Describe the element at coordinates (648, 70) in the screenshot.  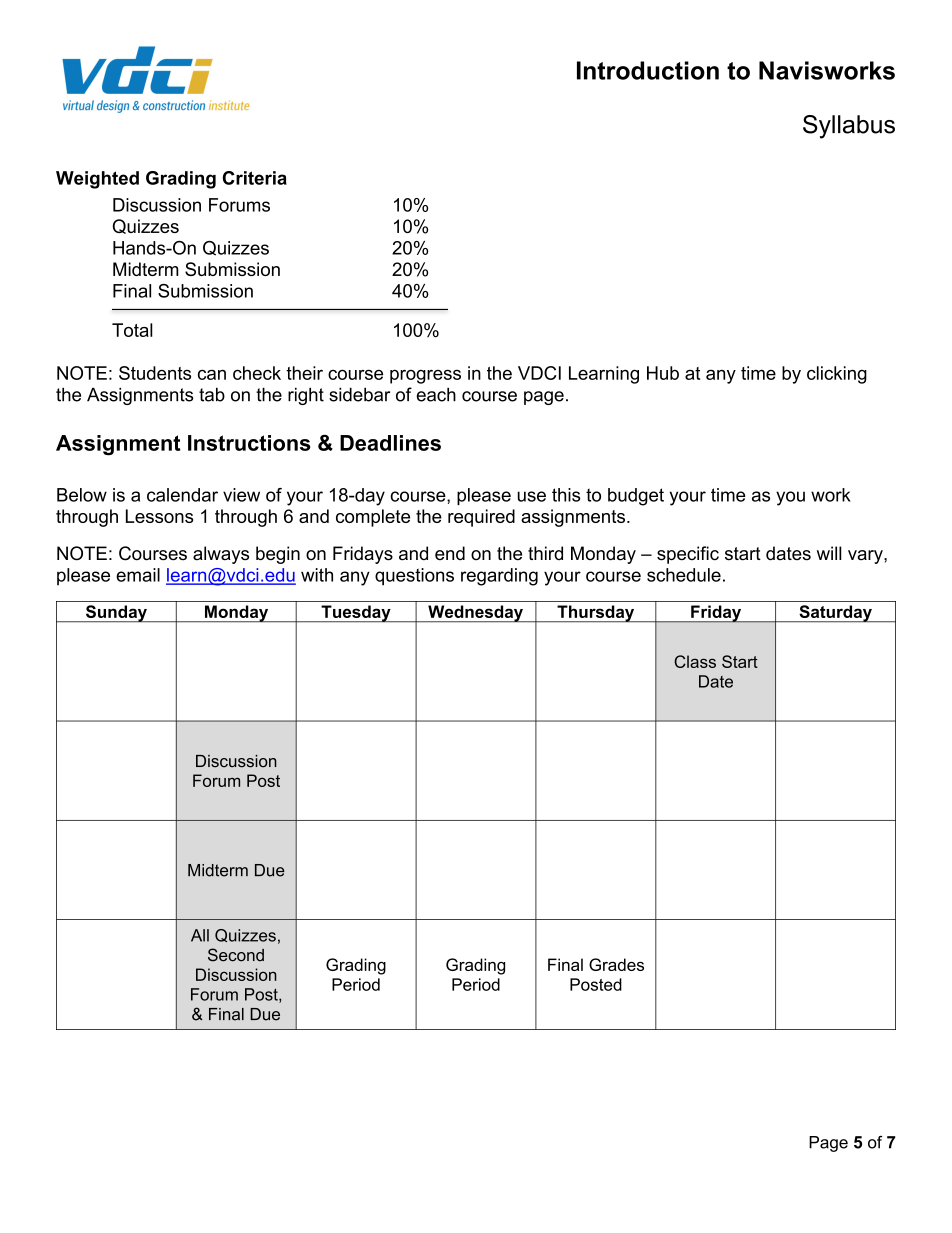
I see `Introduction` at that location.
